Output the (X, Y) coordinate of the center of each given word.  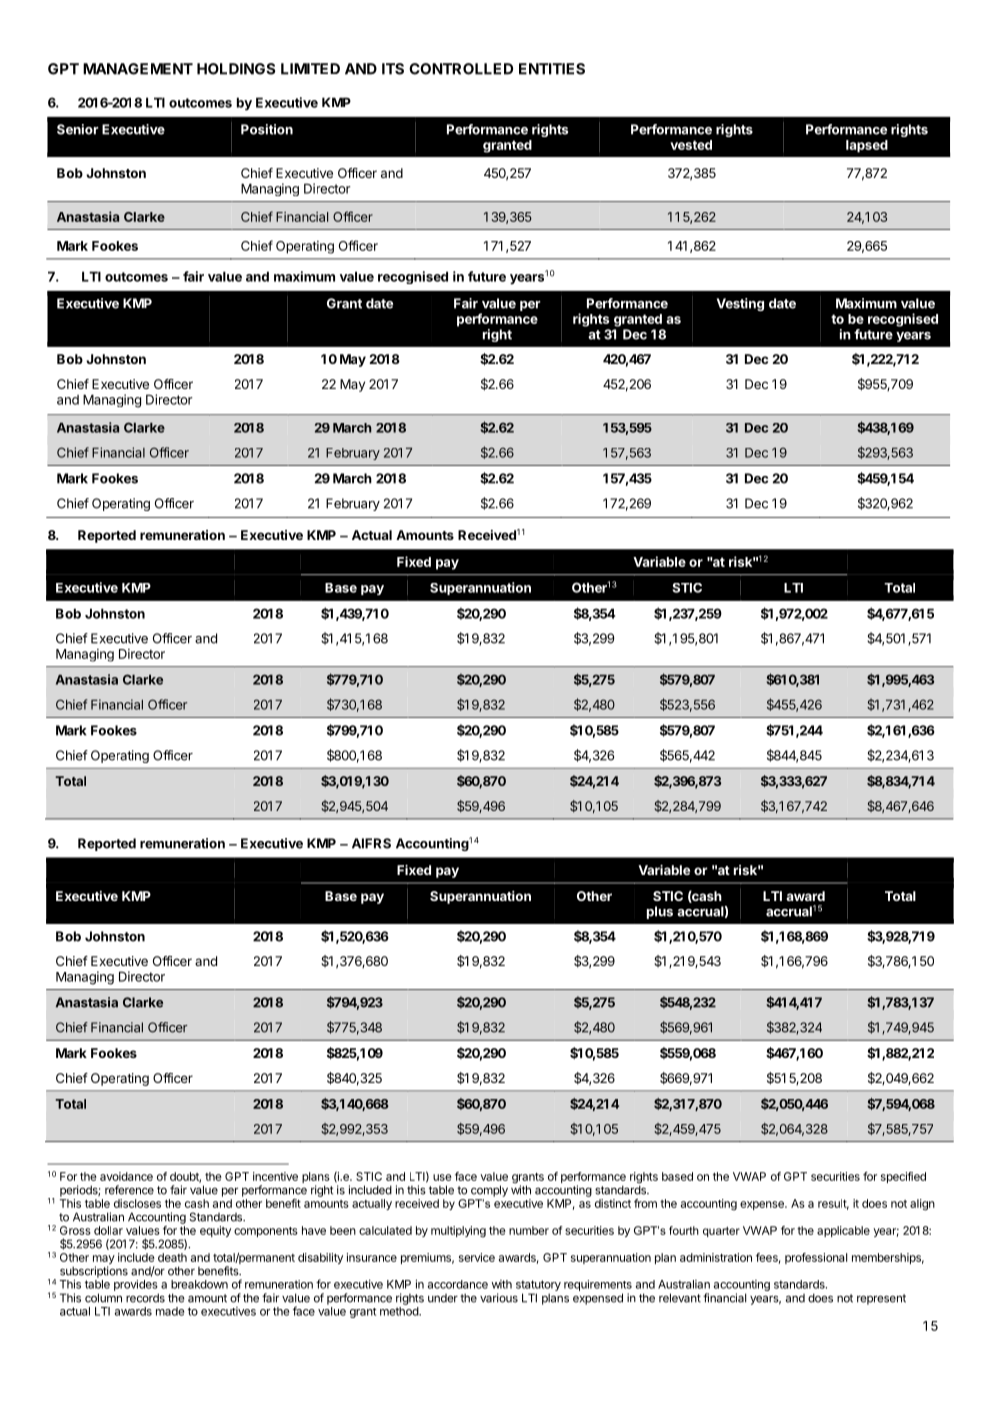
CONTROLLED (461, 69)
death (172, 1257)
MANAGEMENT (138, 69)
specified (903, 1177)
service (477, 1257)
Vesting (740, 304)
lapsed (867, 146)
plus (660, 912)
